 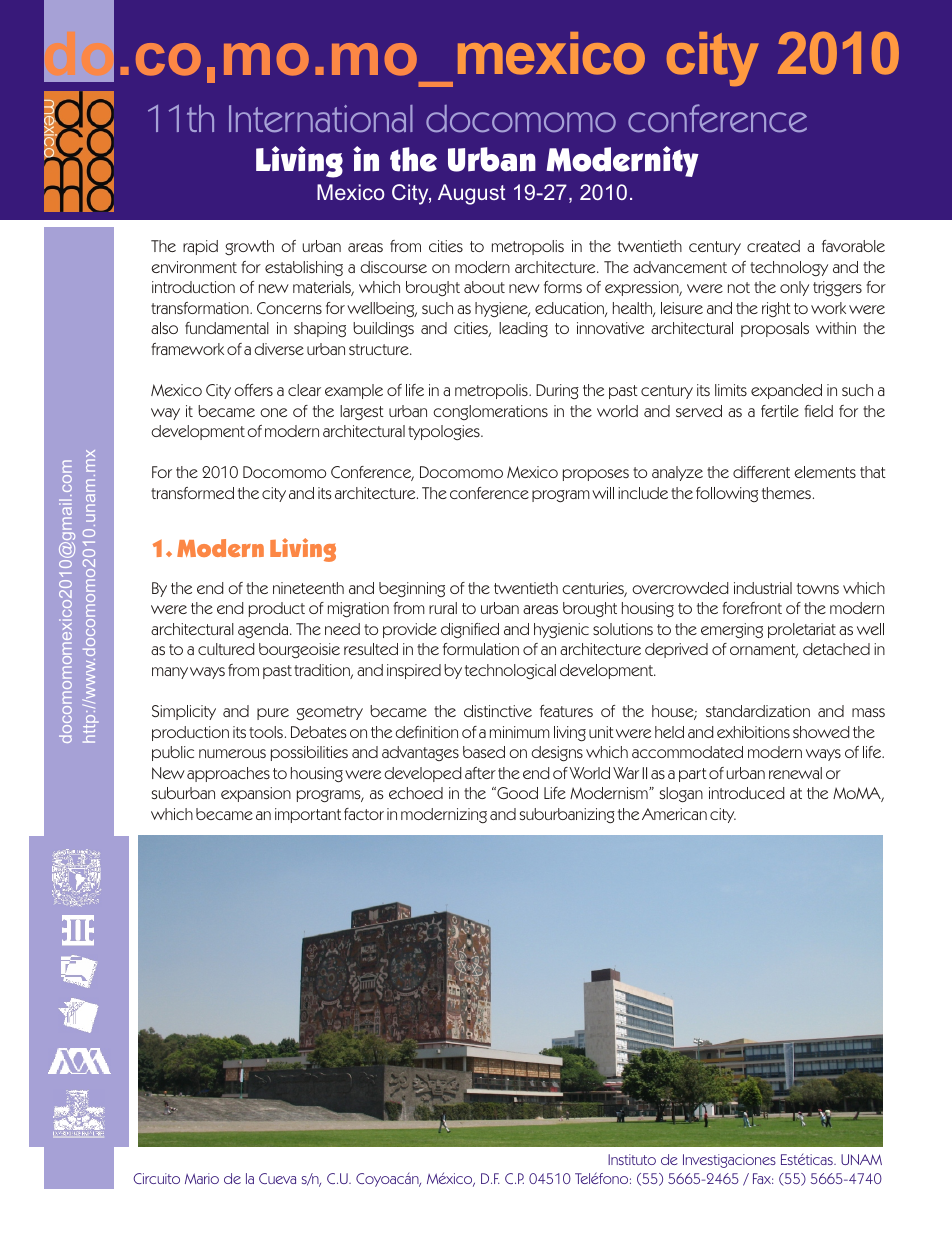 What do you see at coordinates (472, 194) in the image?
I see `August` at bounding box center [472, 194].
